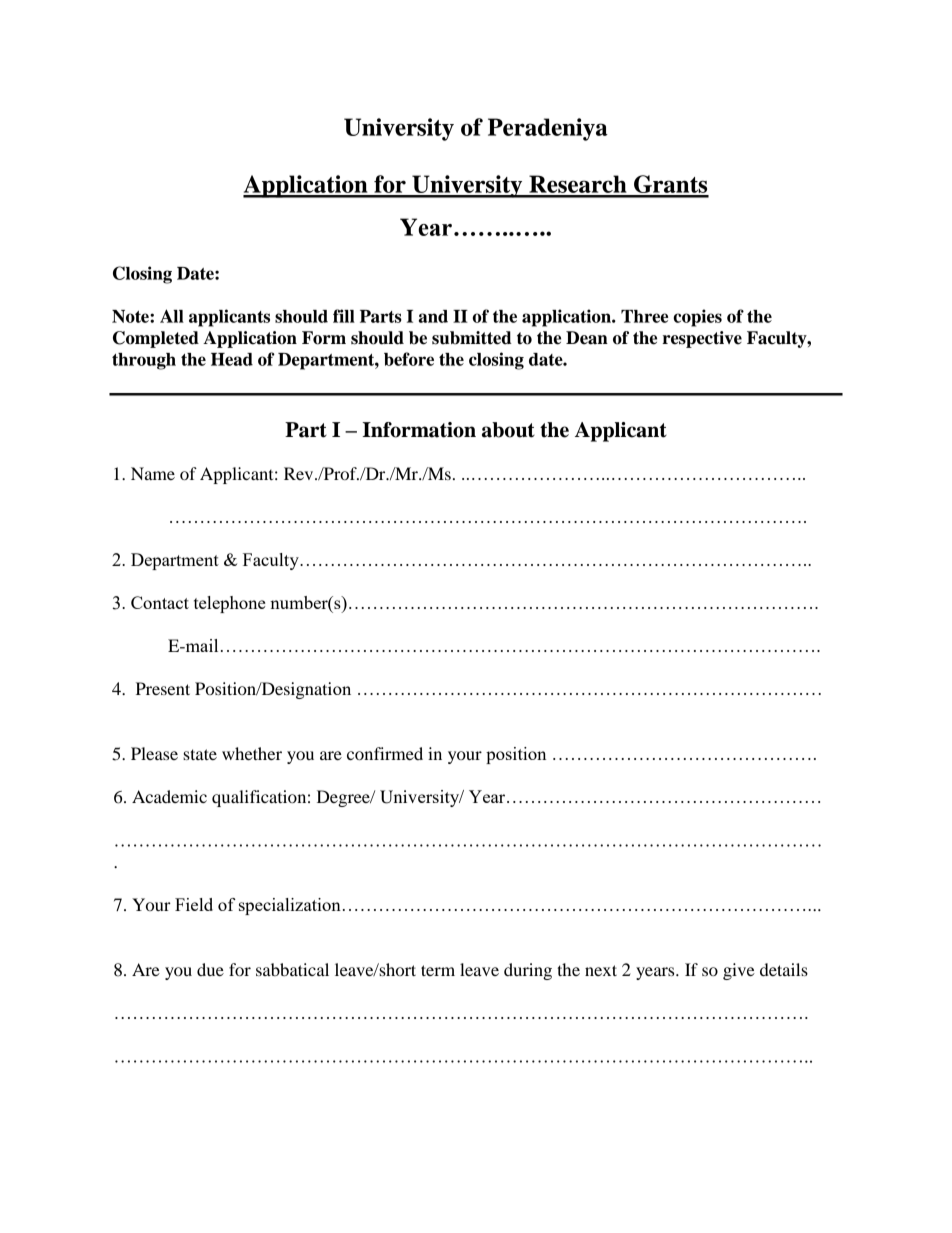 This document has height=1233, width=952. What do you see at coordinates (229, 604) in the document?
I see `telephone` at bounding box center [229, 604].
